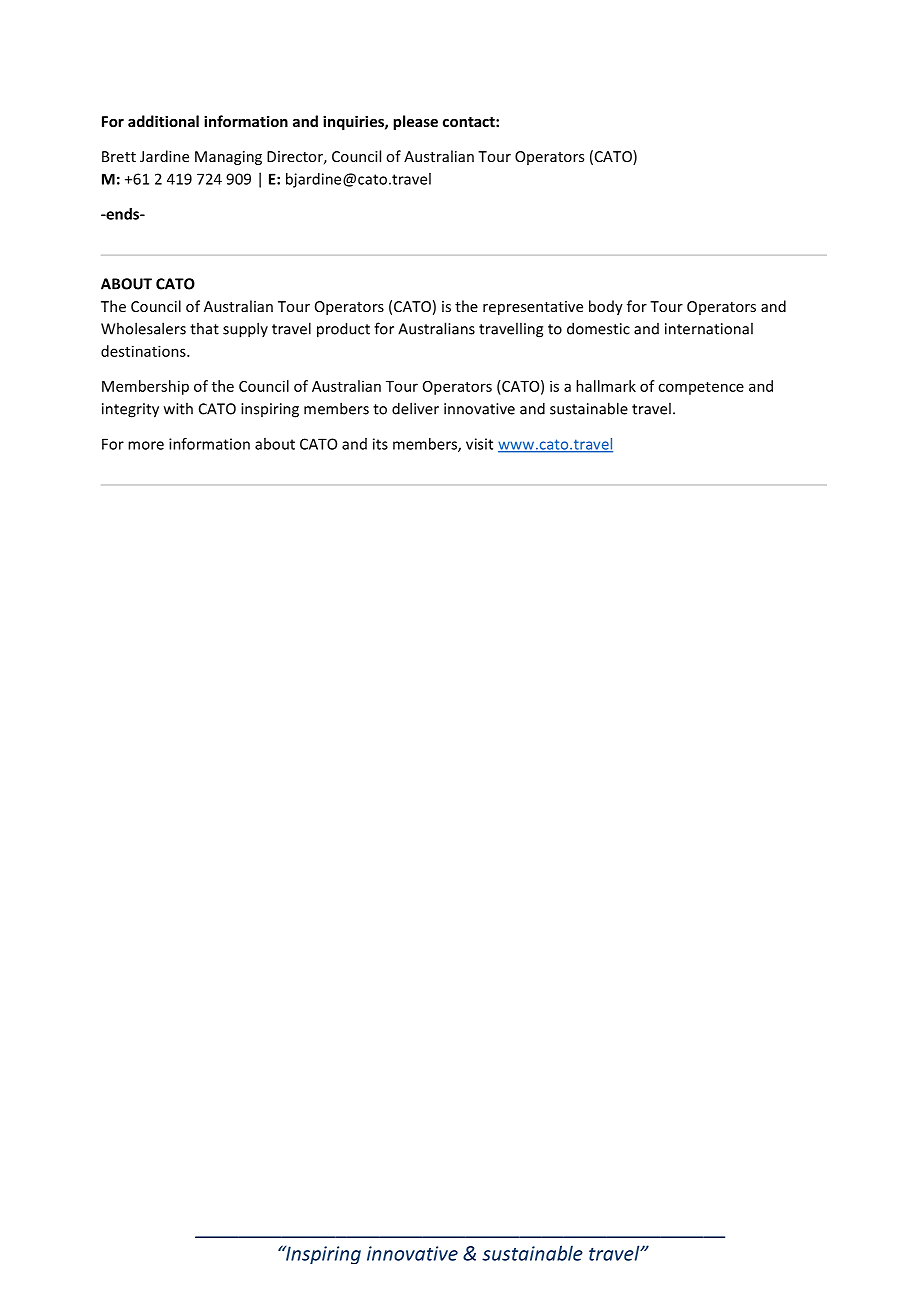 This page has width=924, height=1308. What do you see at coordinates (415, 122) in the page?
I see `please` at bounding box center [415, 122].
